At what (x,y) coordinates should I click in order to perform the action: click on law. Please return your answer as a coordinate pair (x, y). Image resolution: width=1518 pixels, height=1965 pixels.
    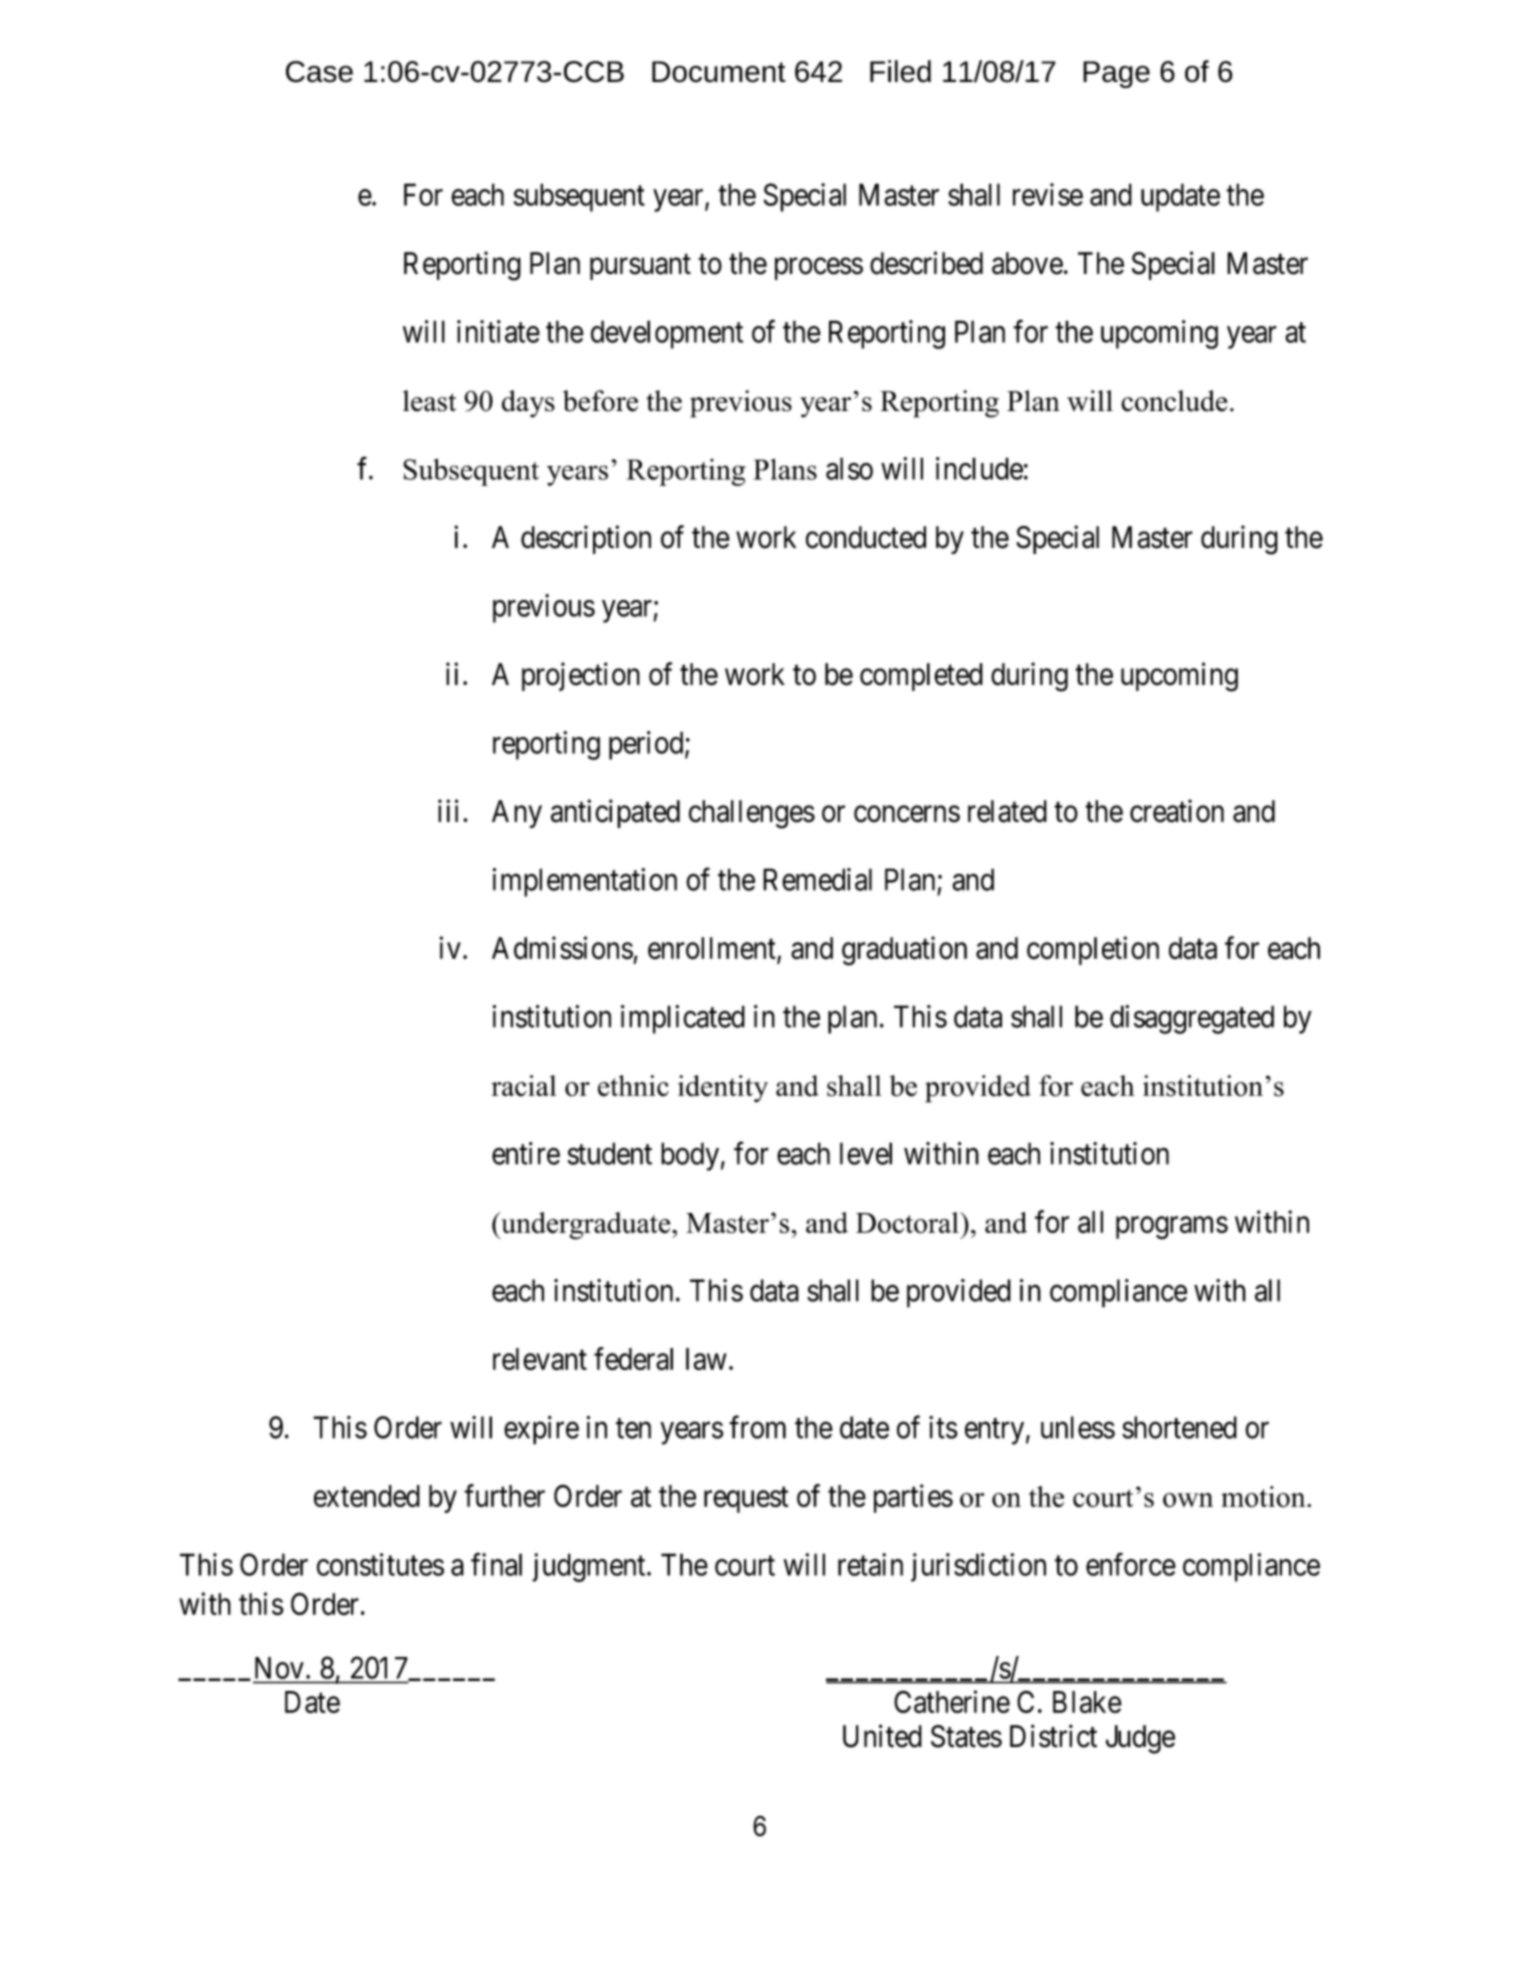
    Looking at the image, I should click on (706, 1359).
